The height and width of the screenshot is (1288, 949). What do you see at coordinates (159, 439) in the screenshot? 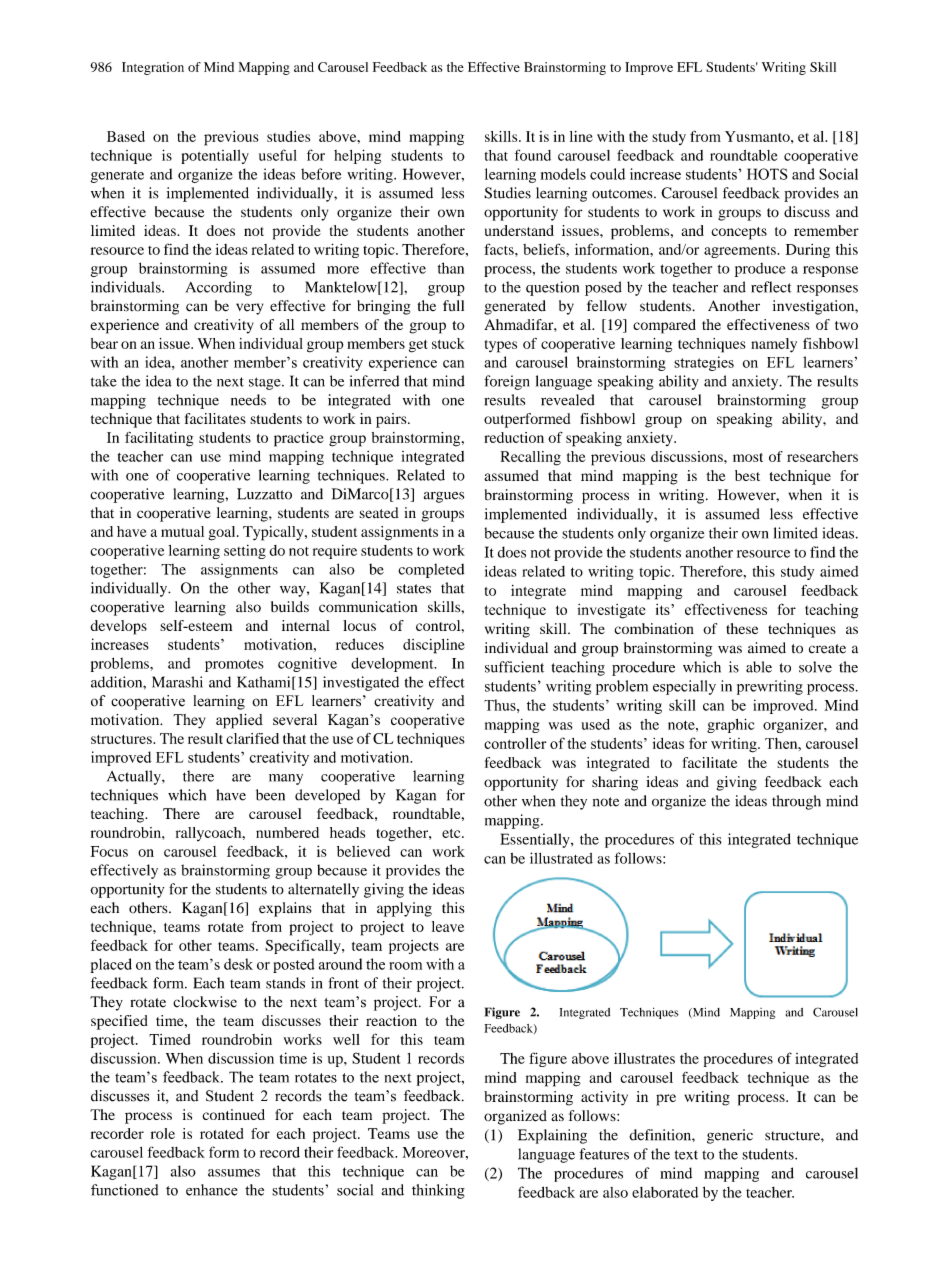
I see `facilitating` at bounding box center [159, 439].
